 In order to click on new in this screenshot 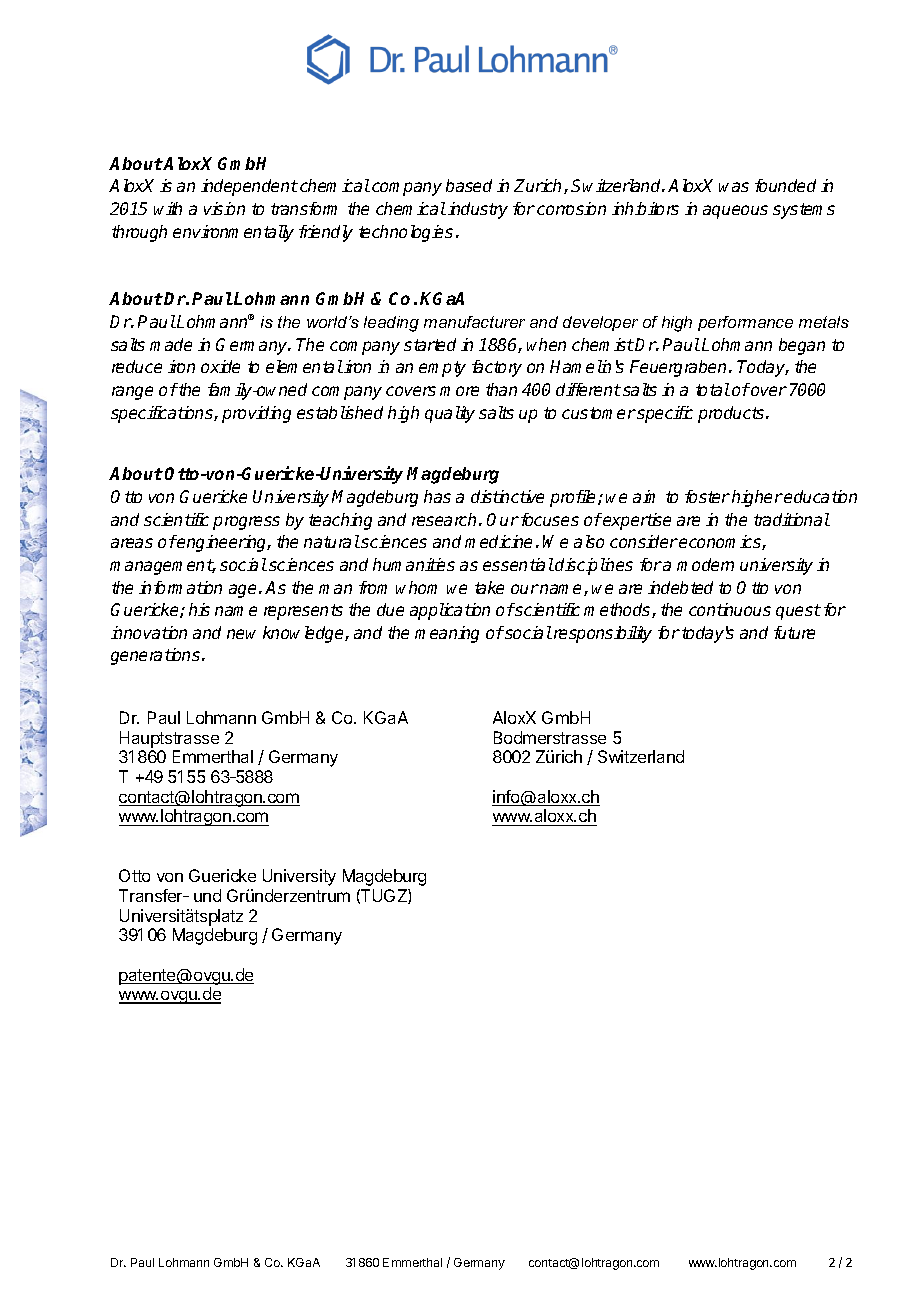, I will do `click(241, 634)`.
